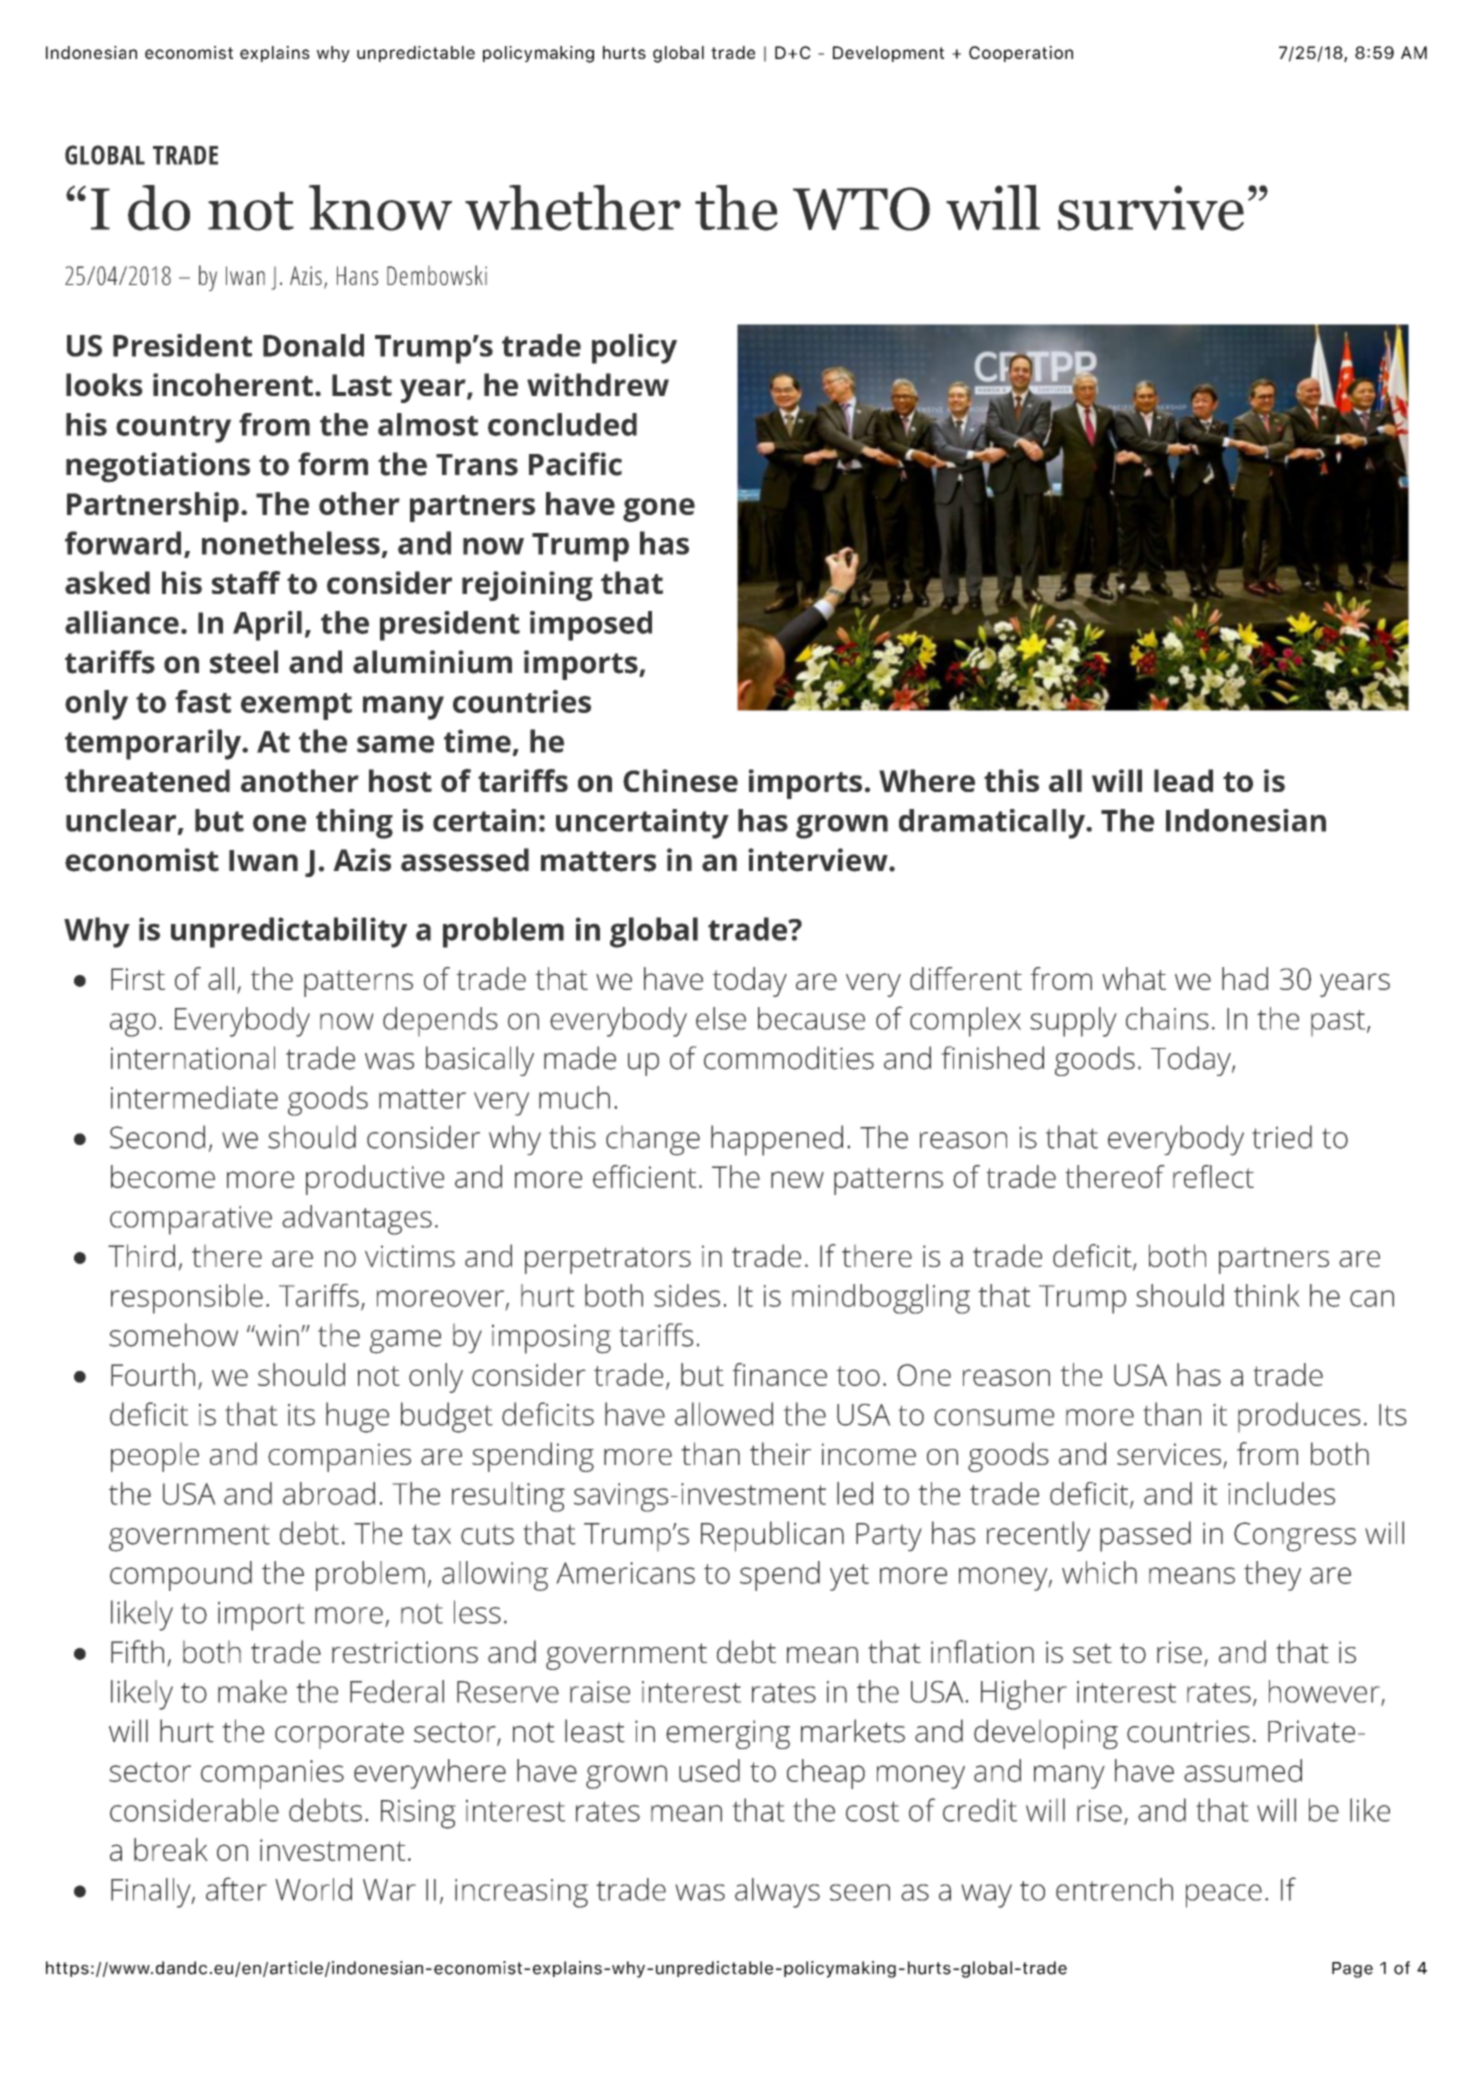 This image has height=2083, width=1473. Describe the element at coordinates (1267, 1295) in the image. I see `think` at that location.
